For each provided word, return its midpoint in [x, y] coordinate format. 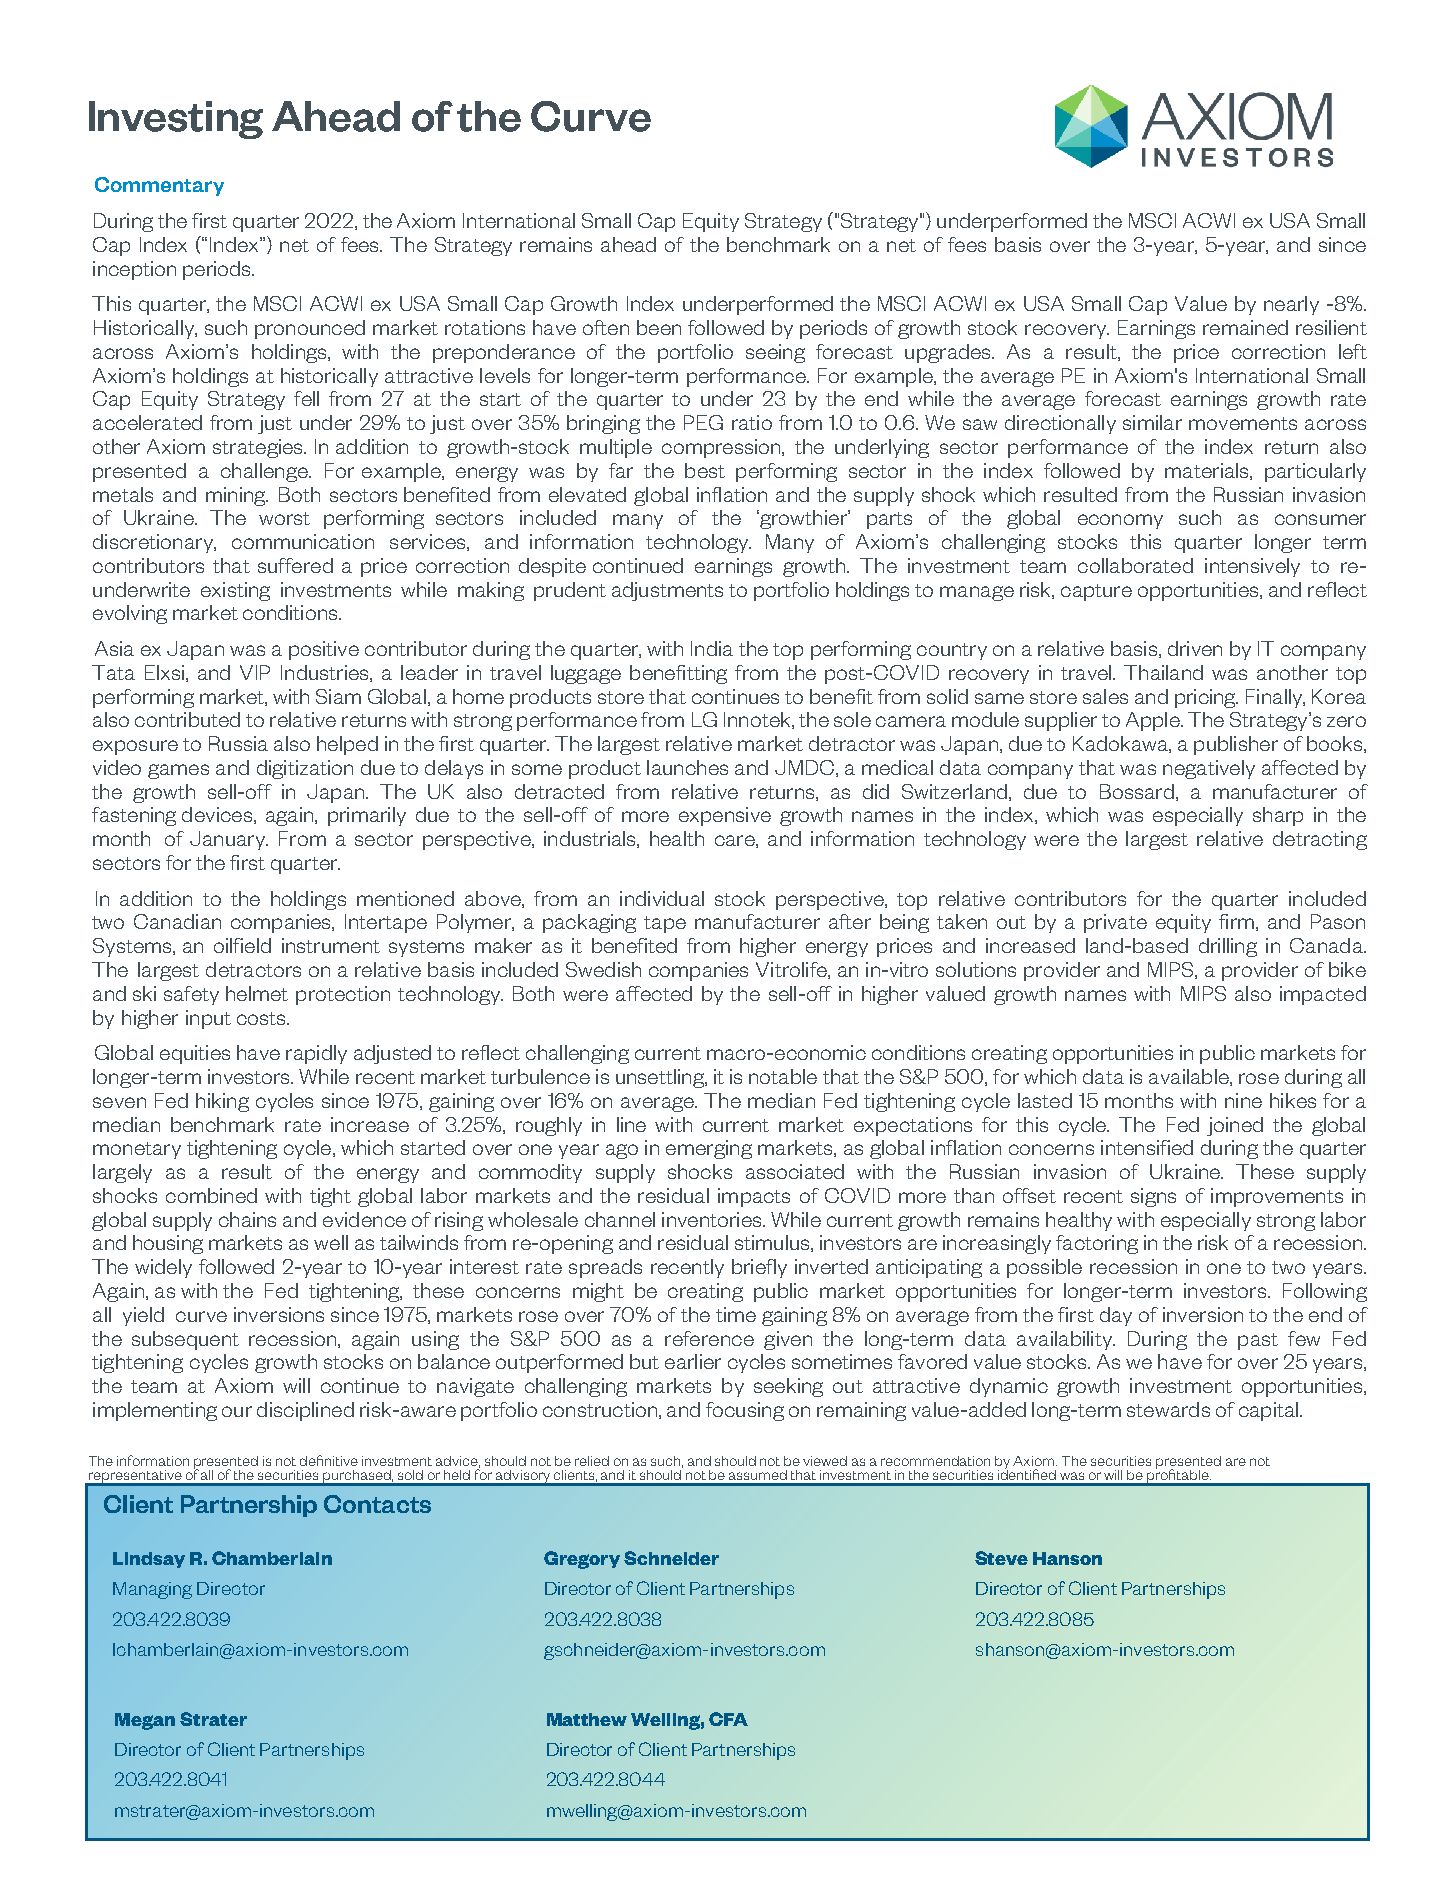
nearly [1291, 305]
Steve [1001, 1558]
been [659, 327]
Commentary [159, 186]
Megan [145, 1721]
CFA [728, 1719]
